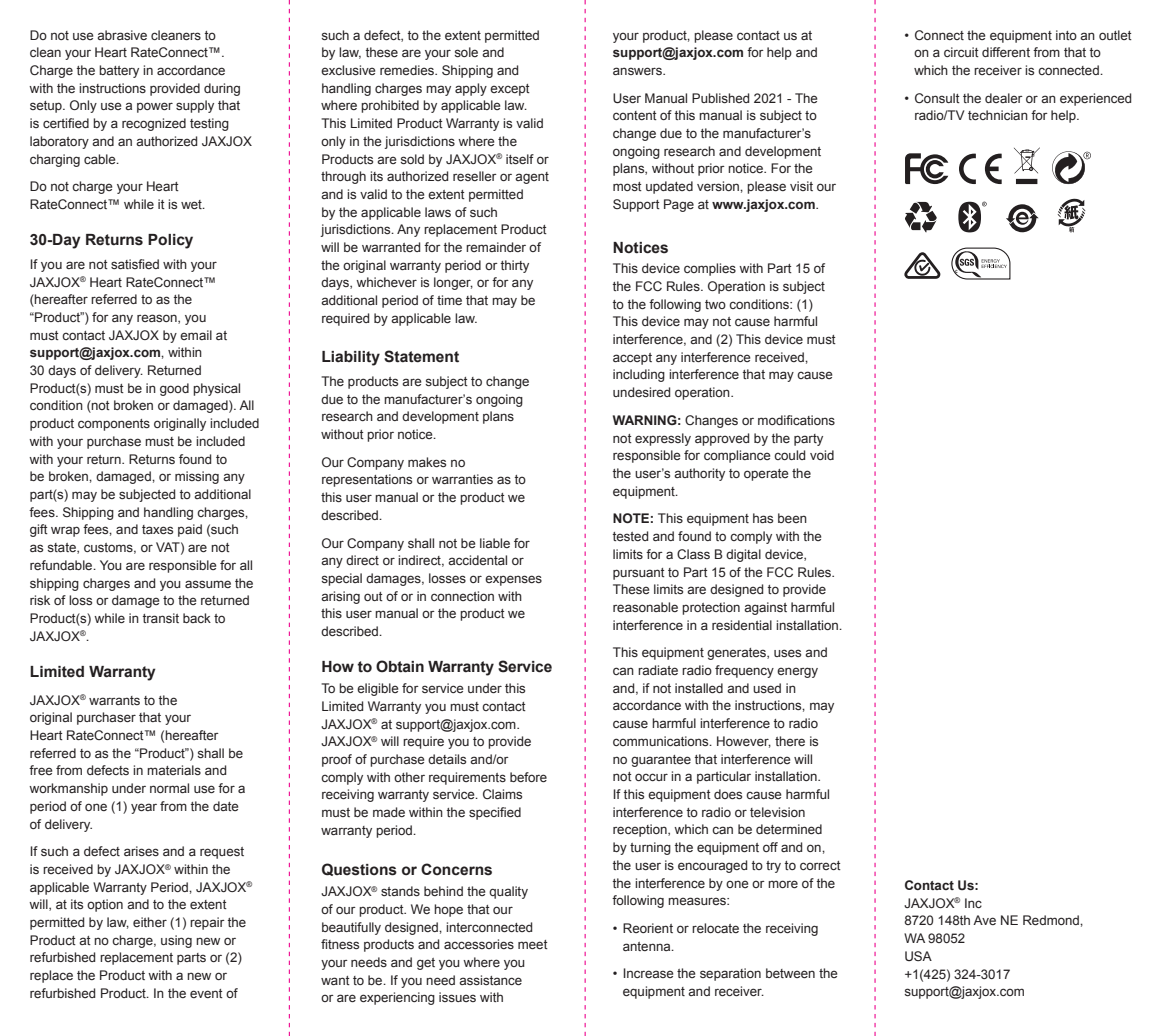  What do you see at coordinates (792, 518) in the screenshot?
I see `been` at bounding box center [792, 518].
